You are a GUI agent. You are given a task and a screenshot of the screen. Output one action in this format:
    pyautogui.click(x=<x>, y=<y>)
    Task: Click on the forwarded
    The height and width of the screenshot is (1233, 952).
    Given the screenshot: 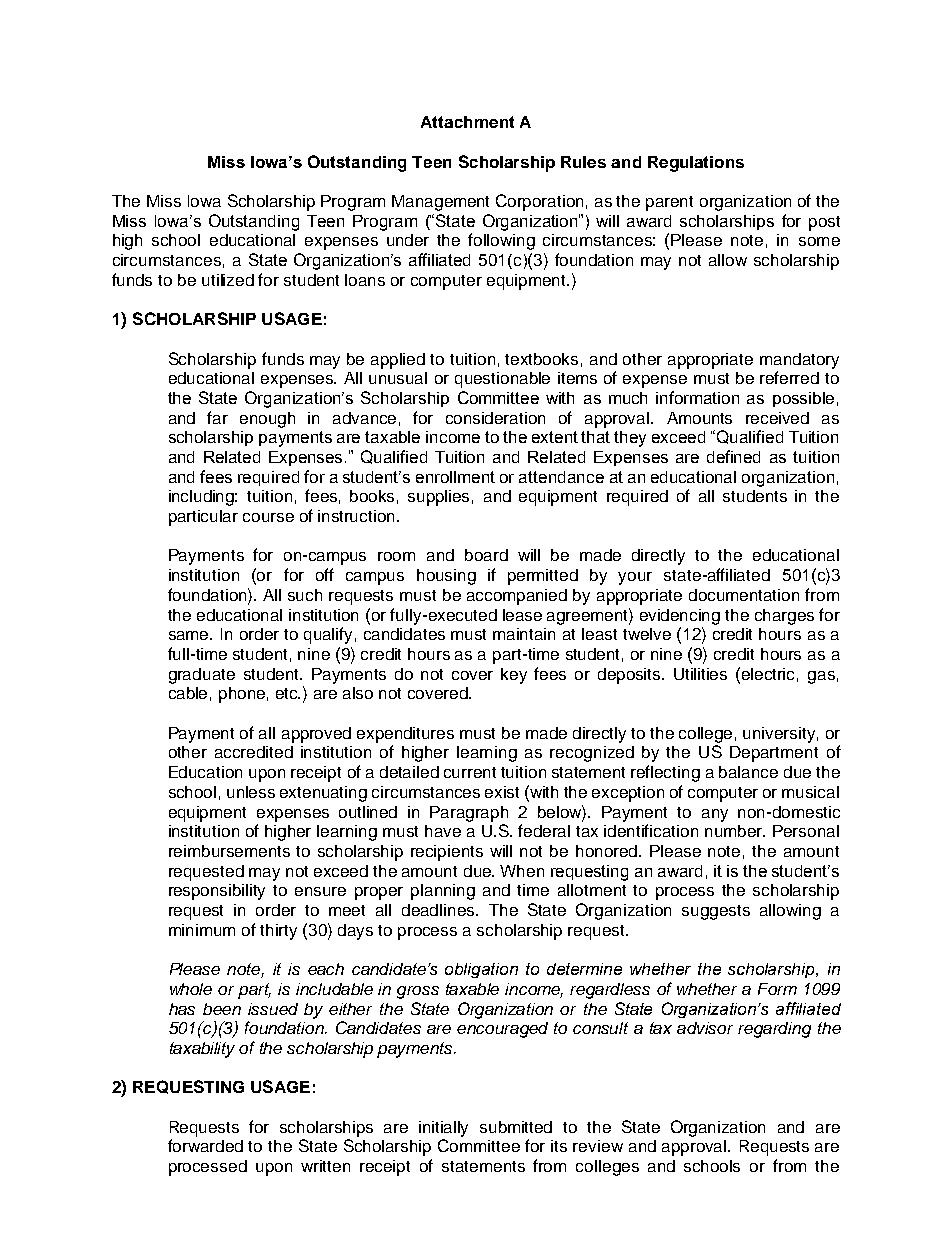 What is the action you would take?
    pyautogui.click(x=205, y=1145)
